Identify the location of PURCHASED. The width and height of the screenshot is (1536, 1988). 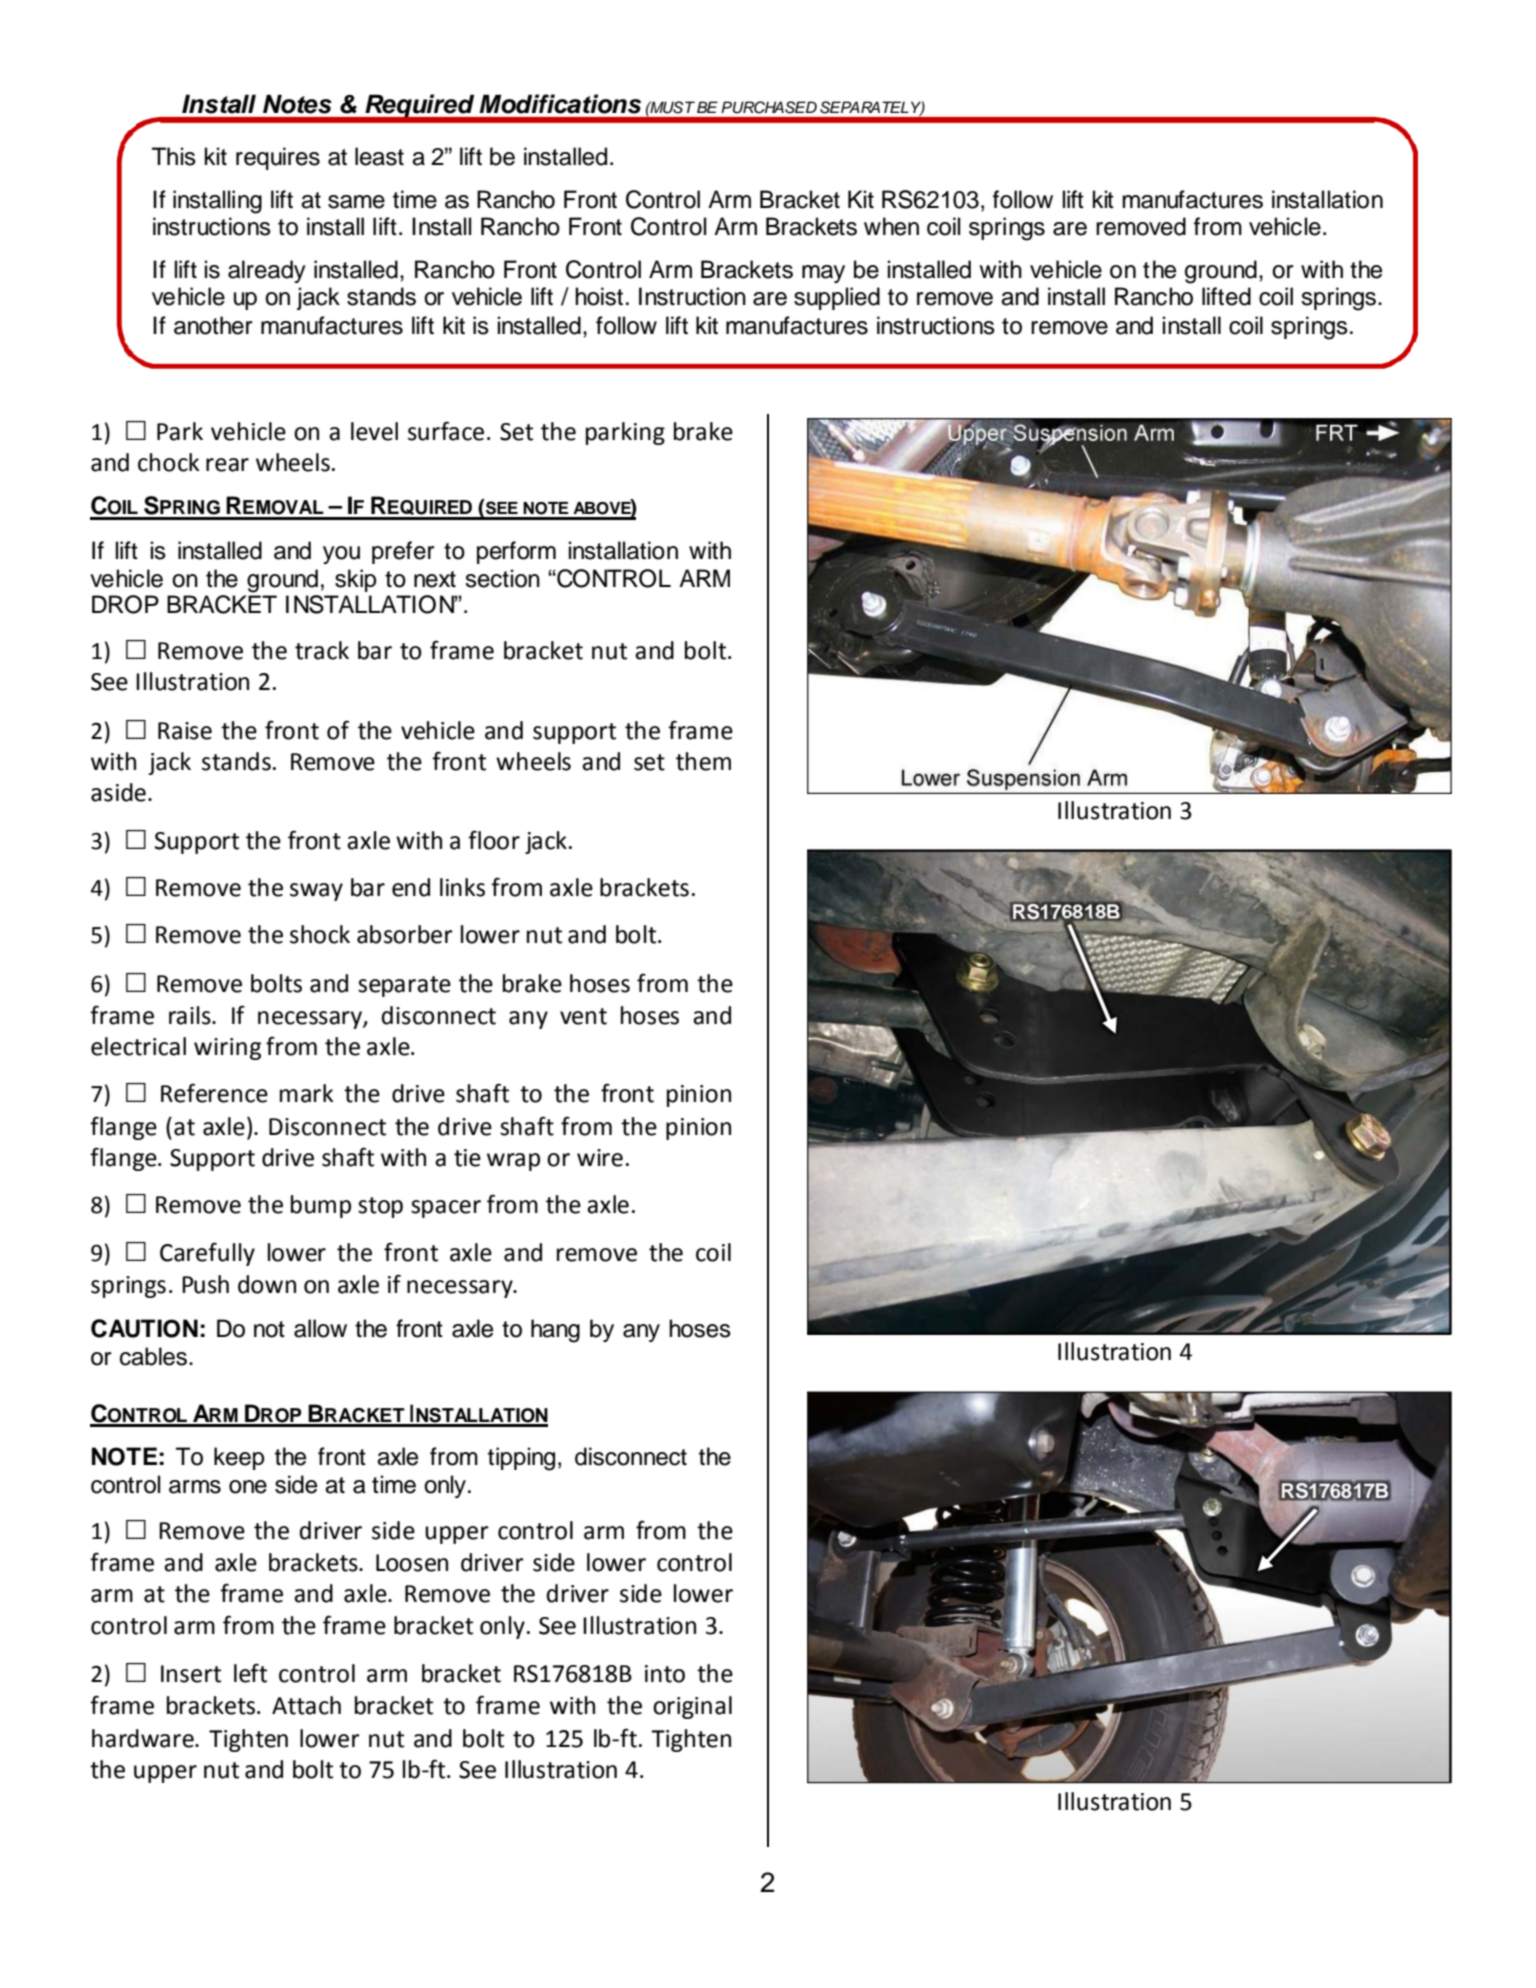
(769, 107).
